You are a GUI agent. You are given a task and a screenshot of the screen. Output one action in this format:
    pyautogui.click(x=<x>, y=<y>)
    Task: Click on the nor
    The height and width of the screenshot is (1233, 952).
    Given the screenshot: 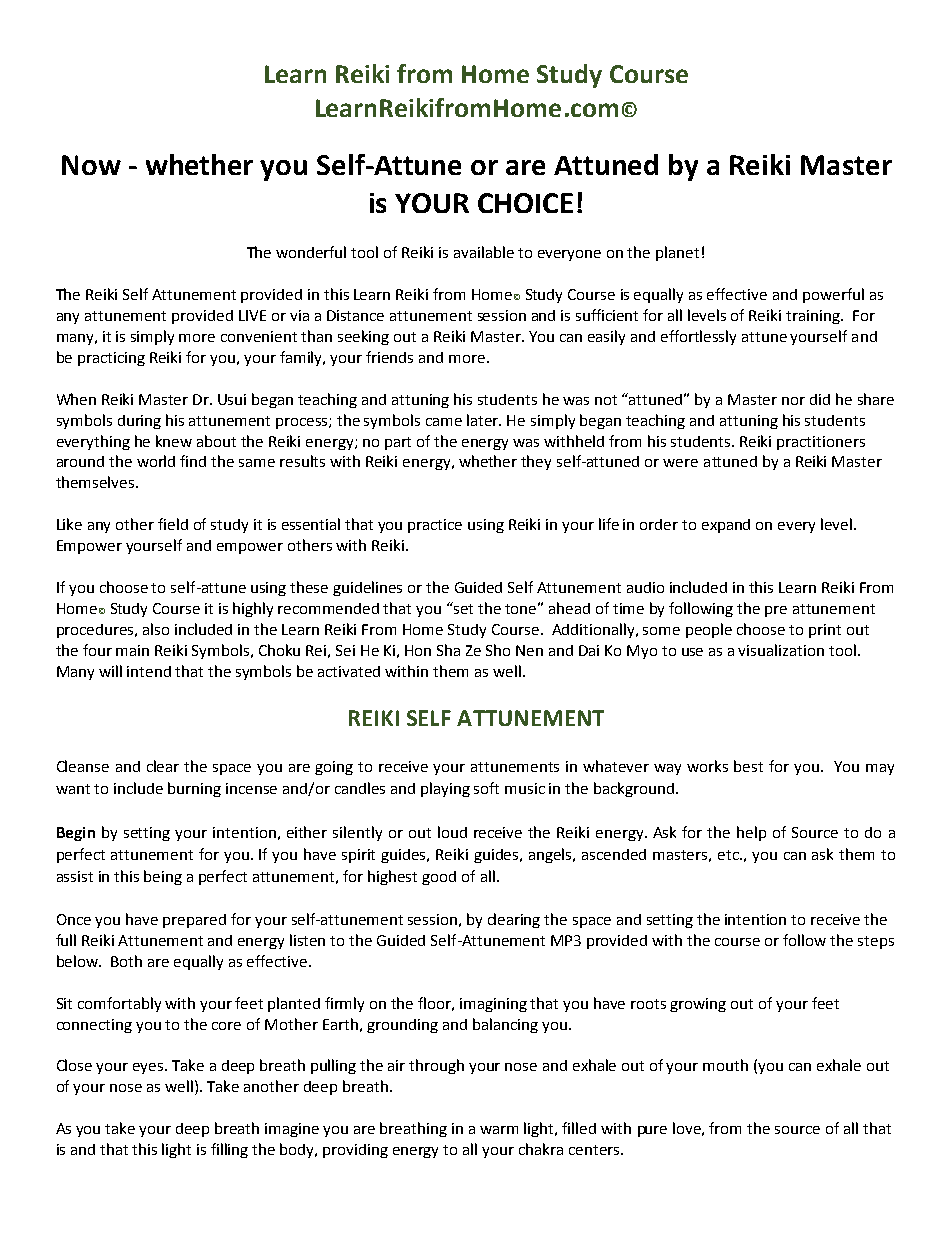 What is the action you would take?
    pyautogui.click(x=793, y=401)
